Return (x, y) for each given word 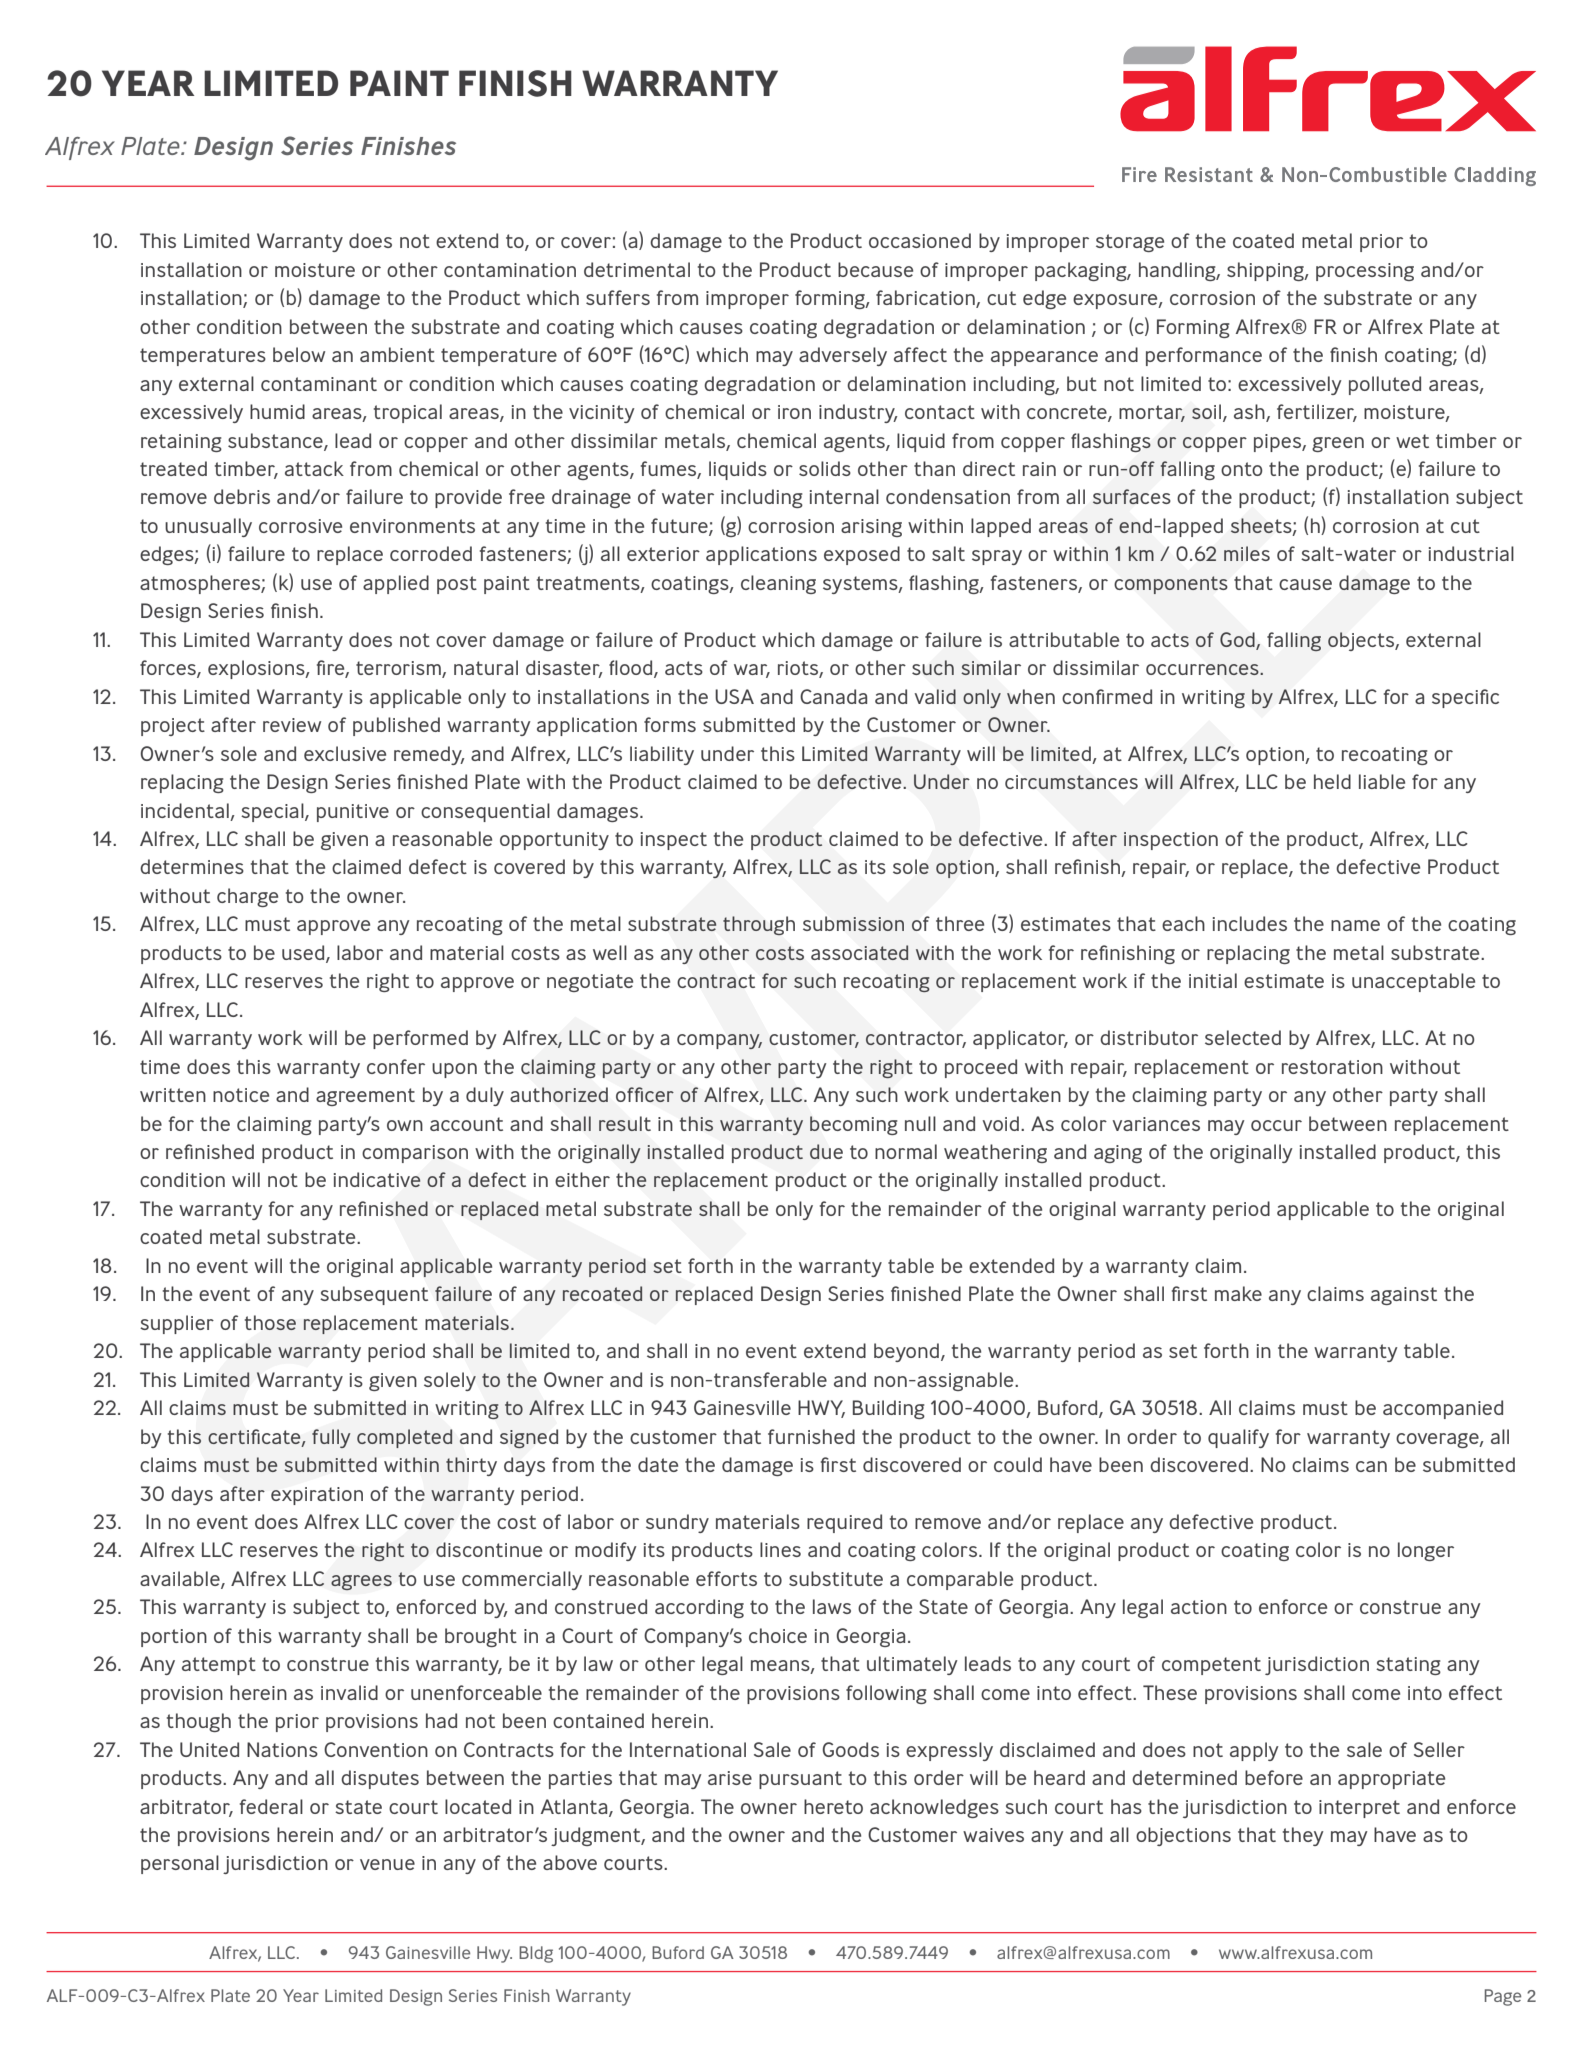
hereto (833, 1806)
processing (1365, 272)
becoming (854, 1125)
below (299, 354)
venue (387, 1864)
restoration (1332, 1067)
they (1303, 1836)
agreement (365, 1097)
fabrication (926, 299)
